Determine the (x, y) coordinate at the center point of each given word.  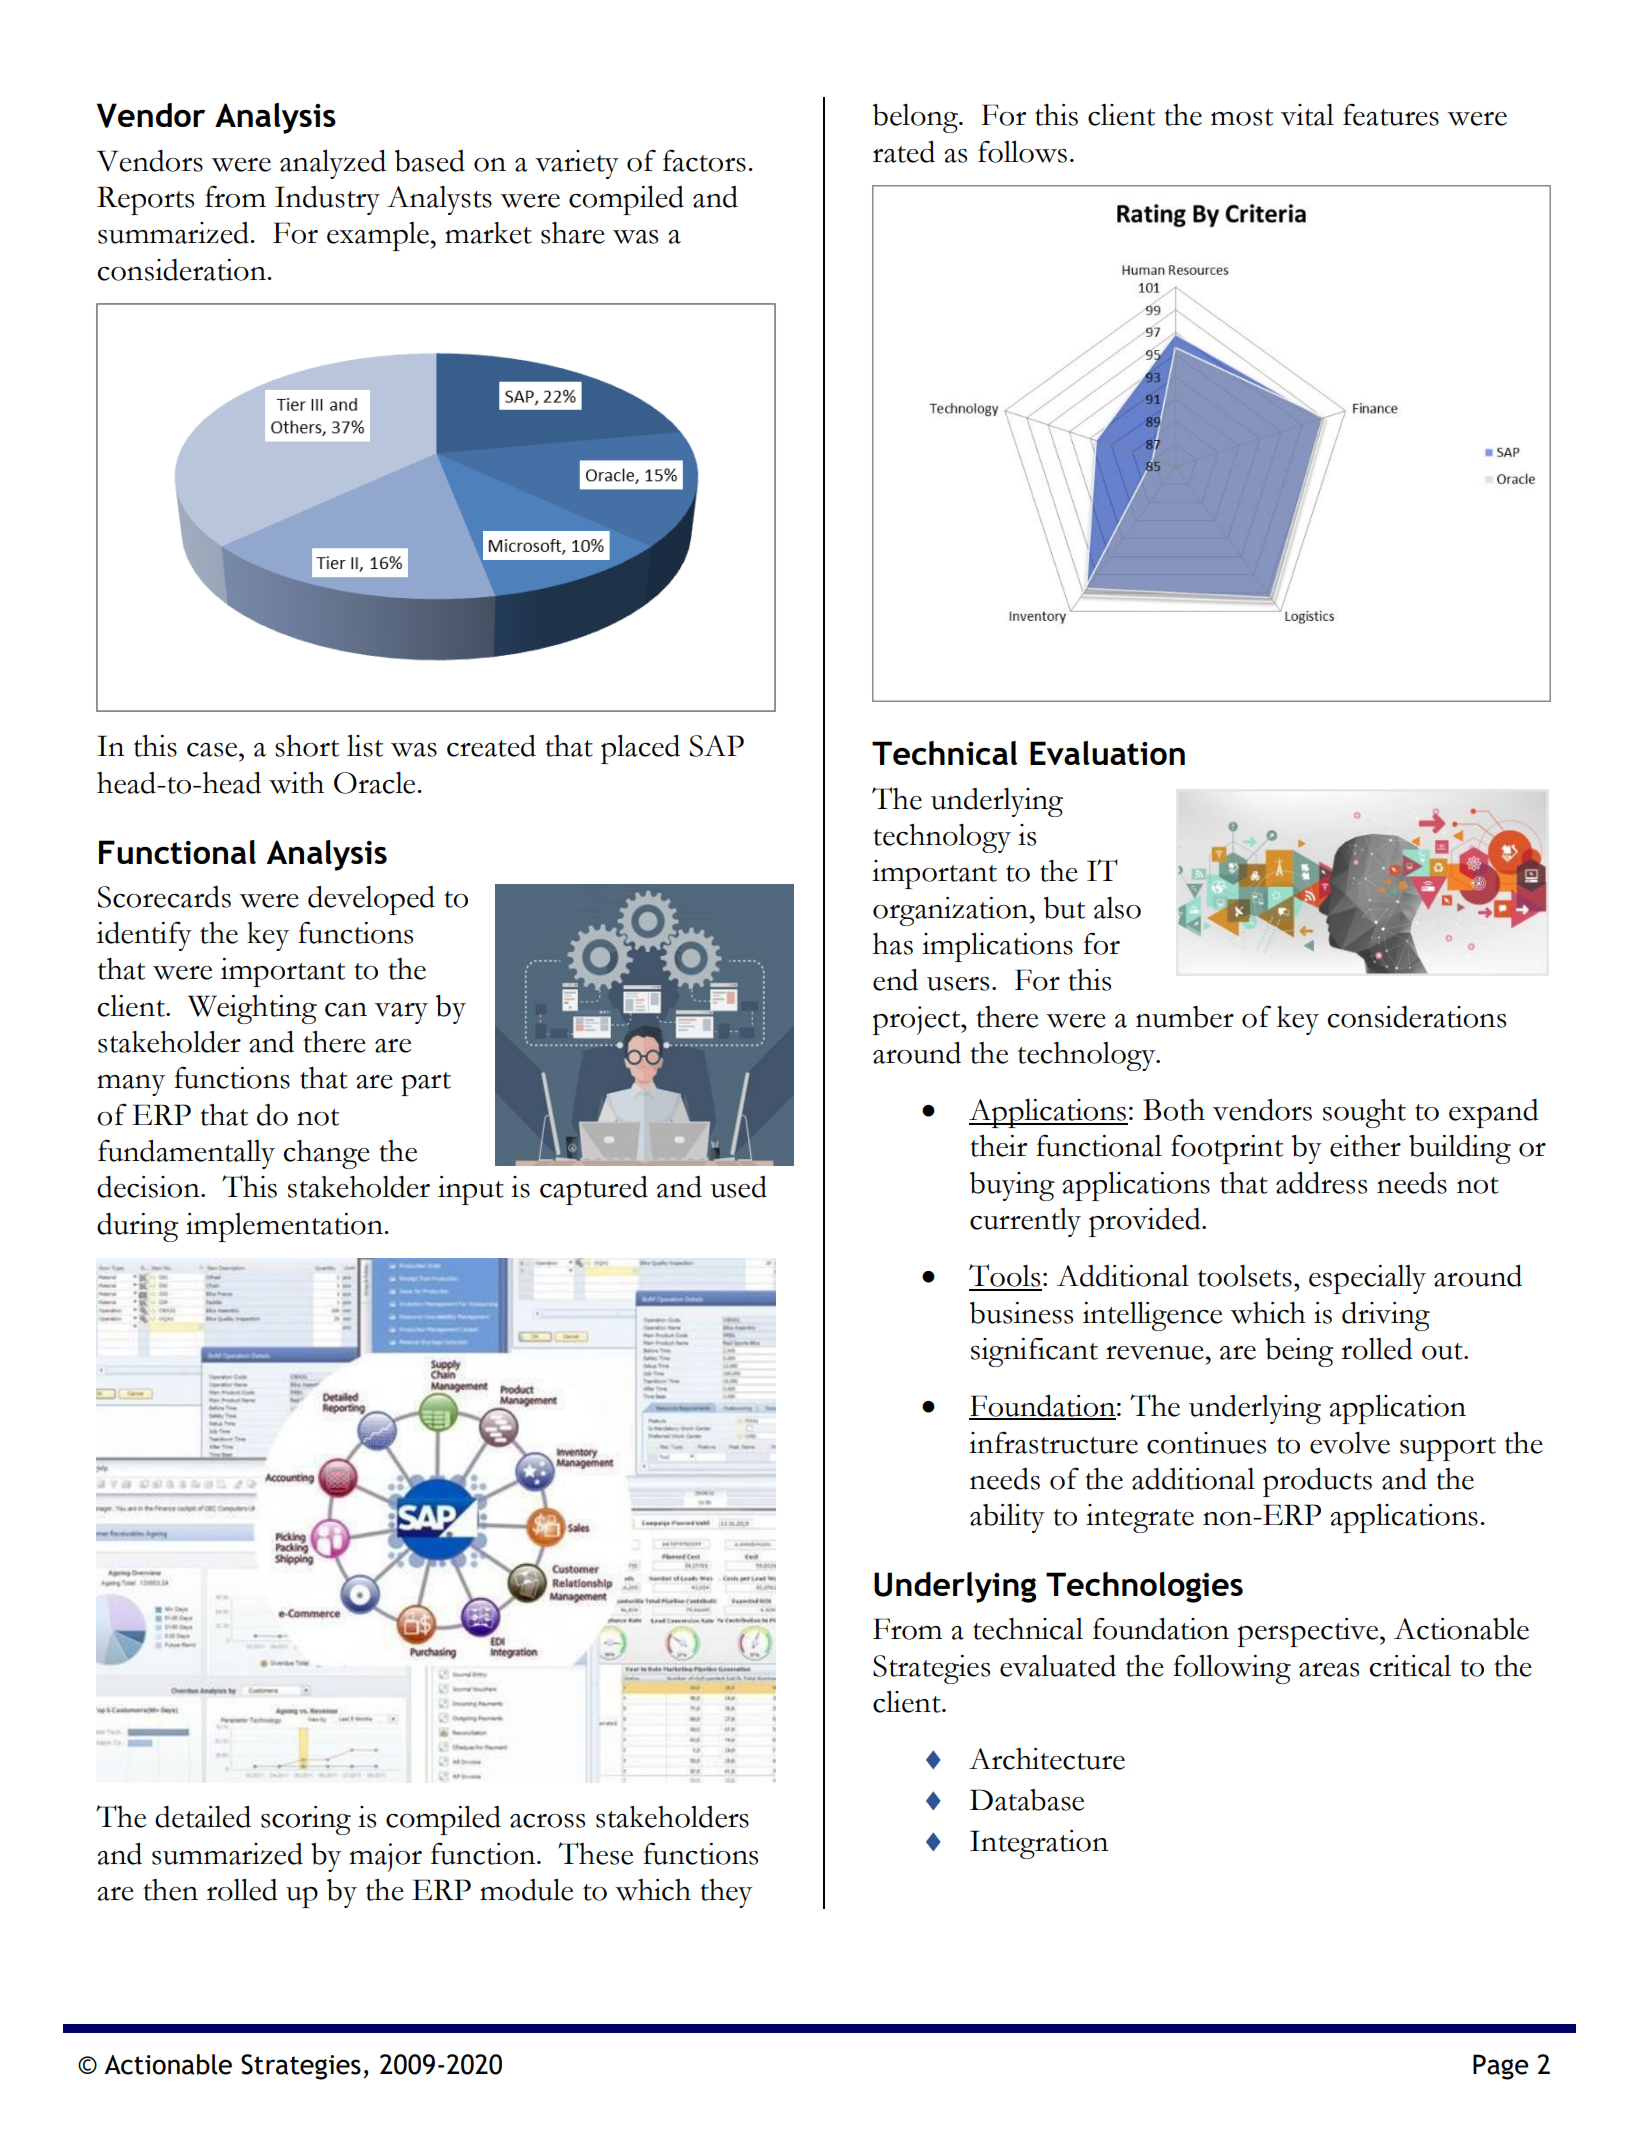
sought (1364, 1113)
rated (904, 152)
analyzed (333, 164)
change (326, 1154)
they (726, 1893)
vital (1307, 115)
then (170, 1890)
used (739, 1187)
